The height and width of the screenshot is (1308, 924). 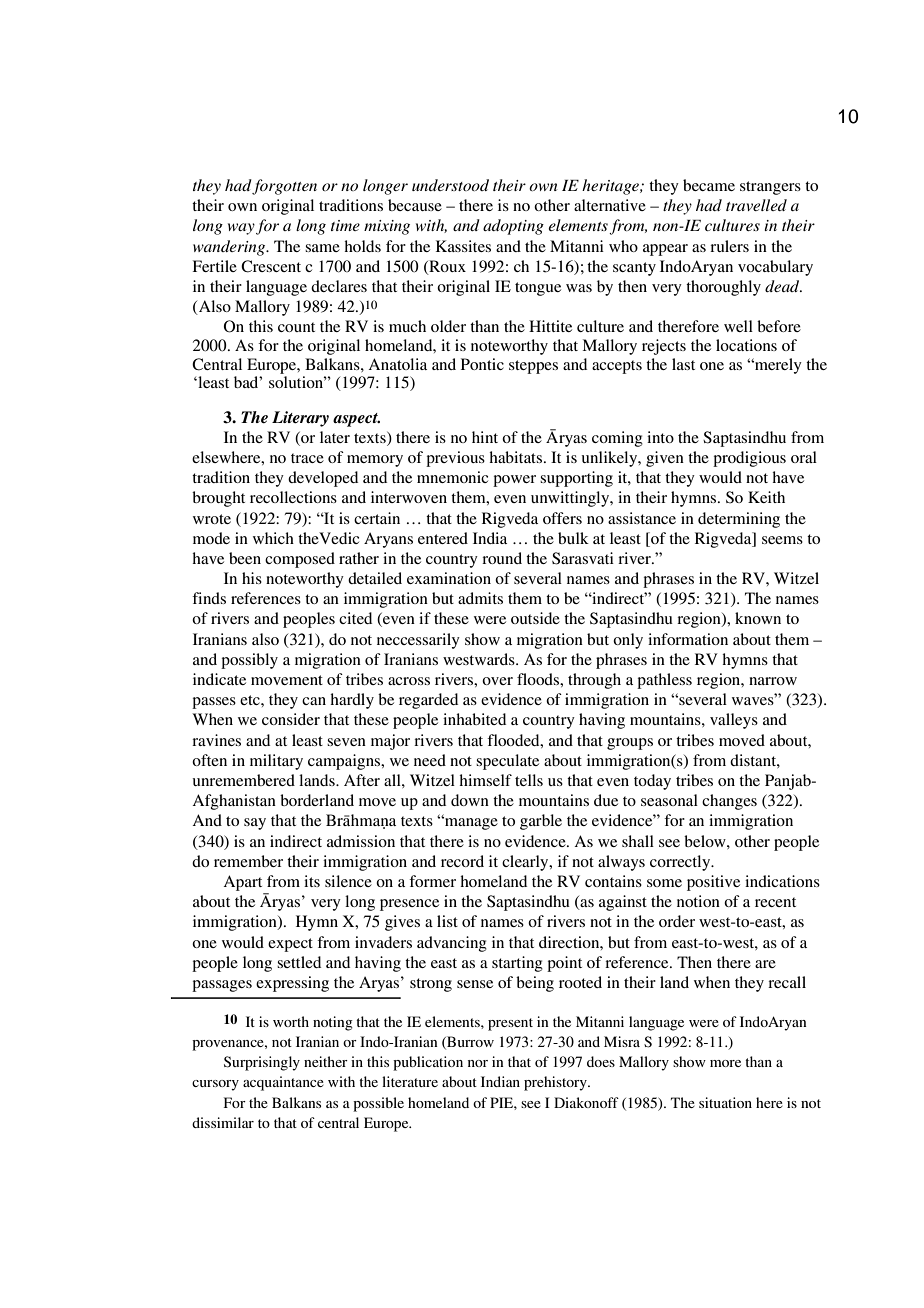 What do you see at coordinates (739, 520) in the screenshot?
I see `determining` at bounding box center [739, 520].
